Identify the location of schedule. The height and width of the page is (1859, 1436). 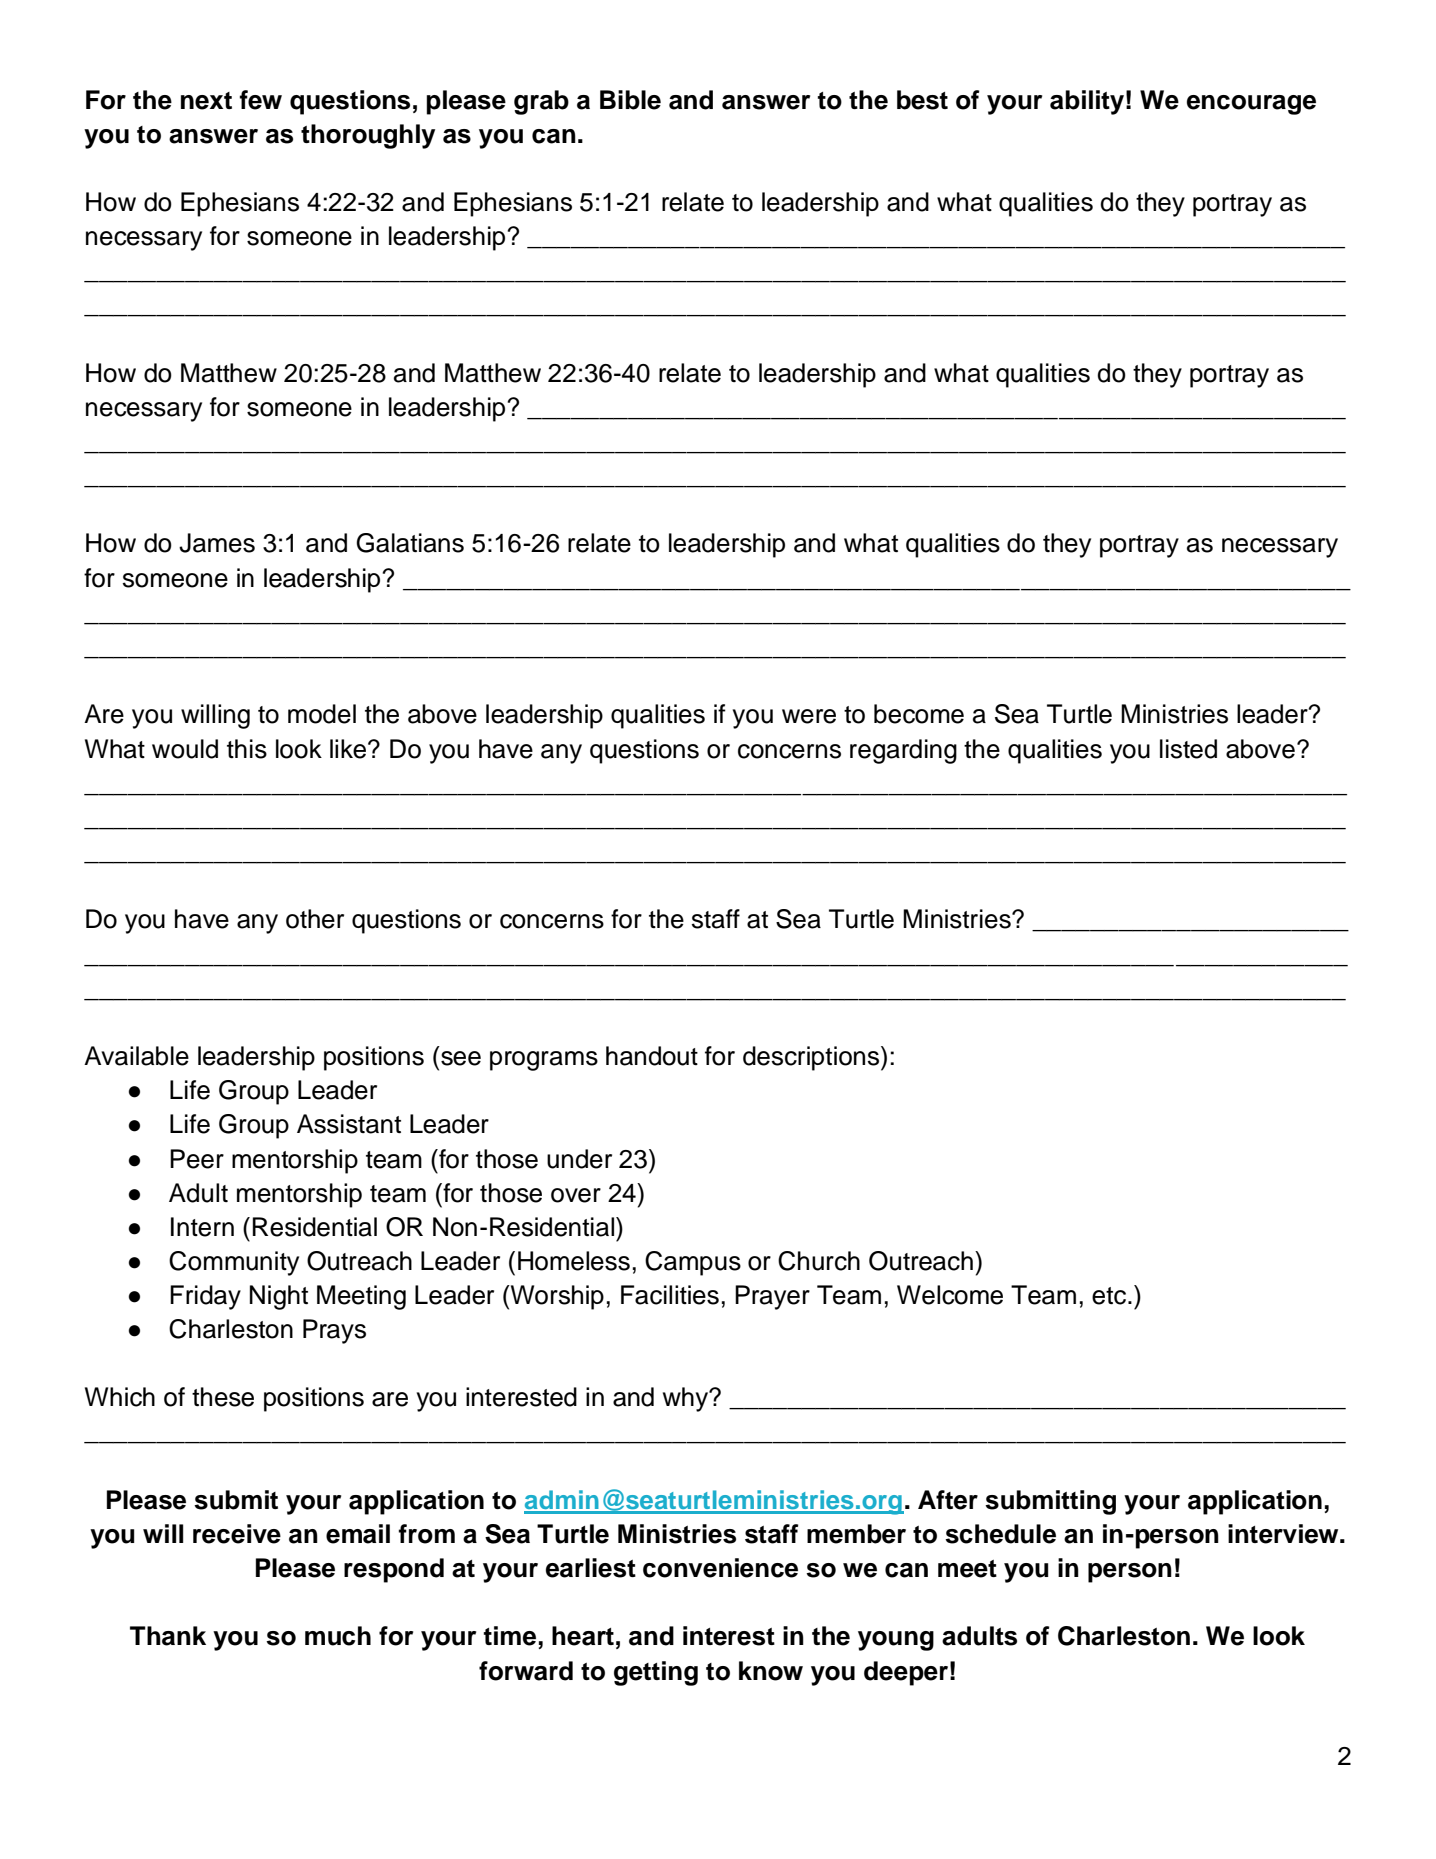
(1000, 1534).
